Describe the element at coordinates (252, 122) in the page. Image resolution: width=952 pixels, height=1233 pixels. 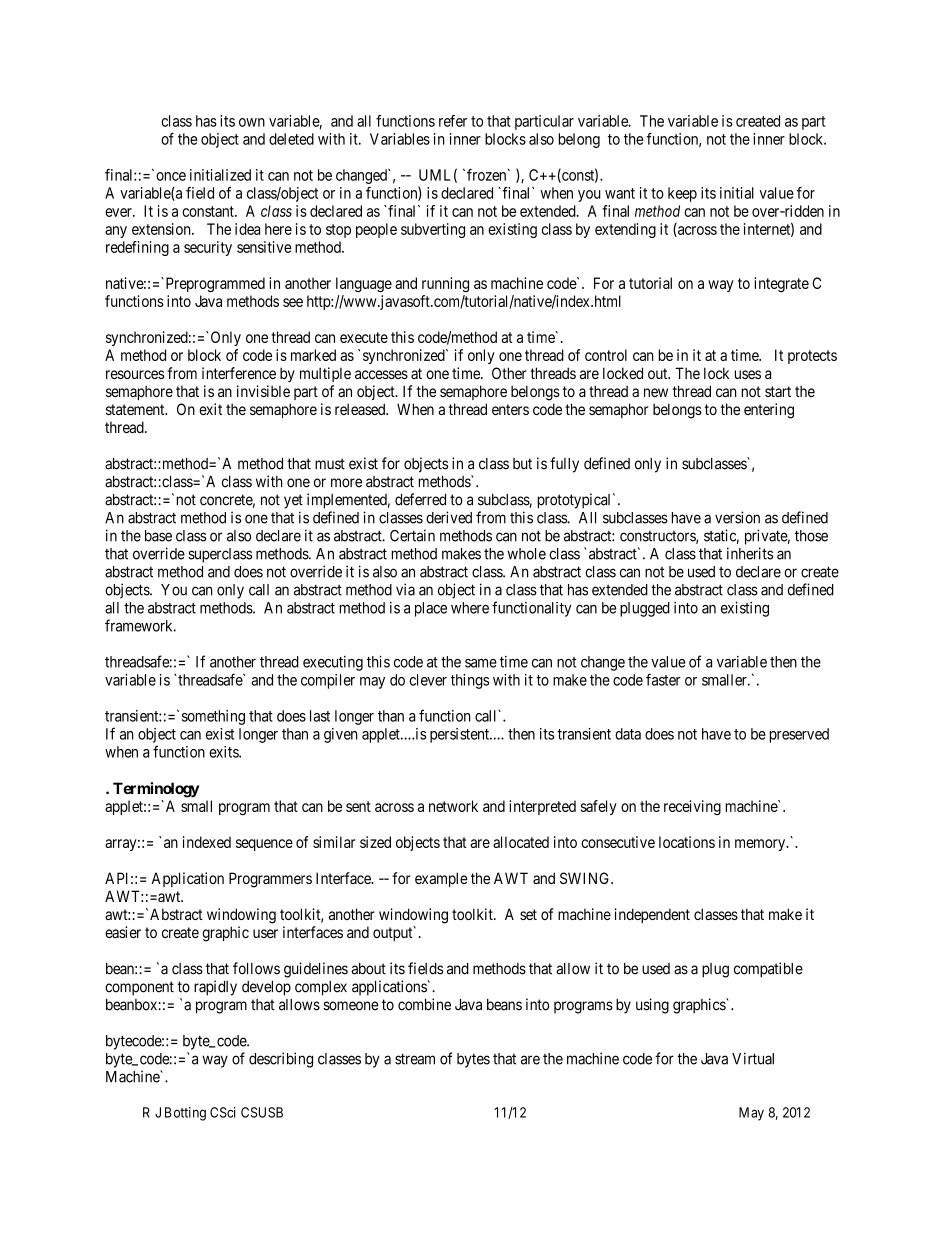
I see `own` at that location.
